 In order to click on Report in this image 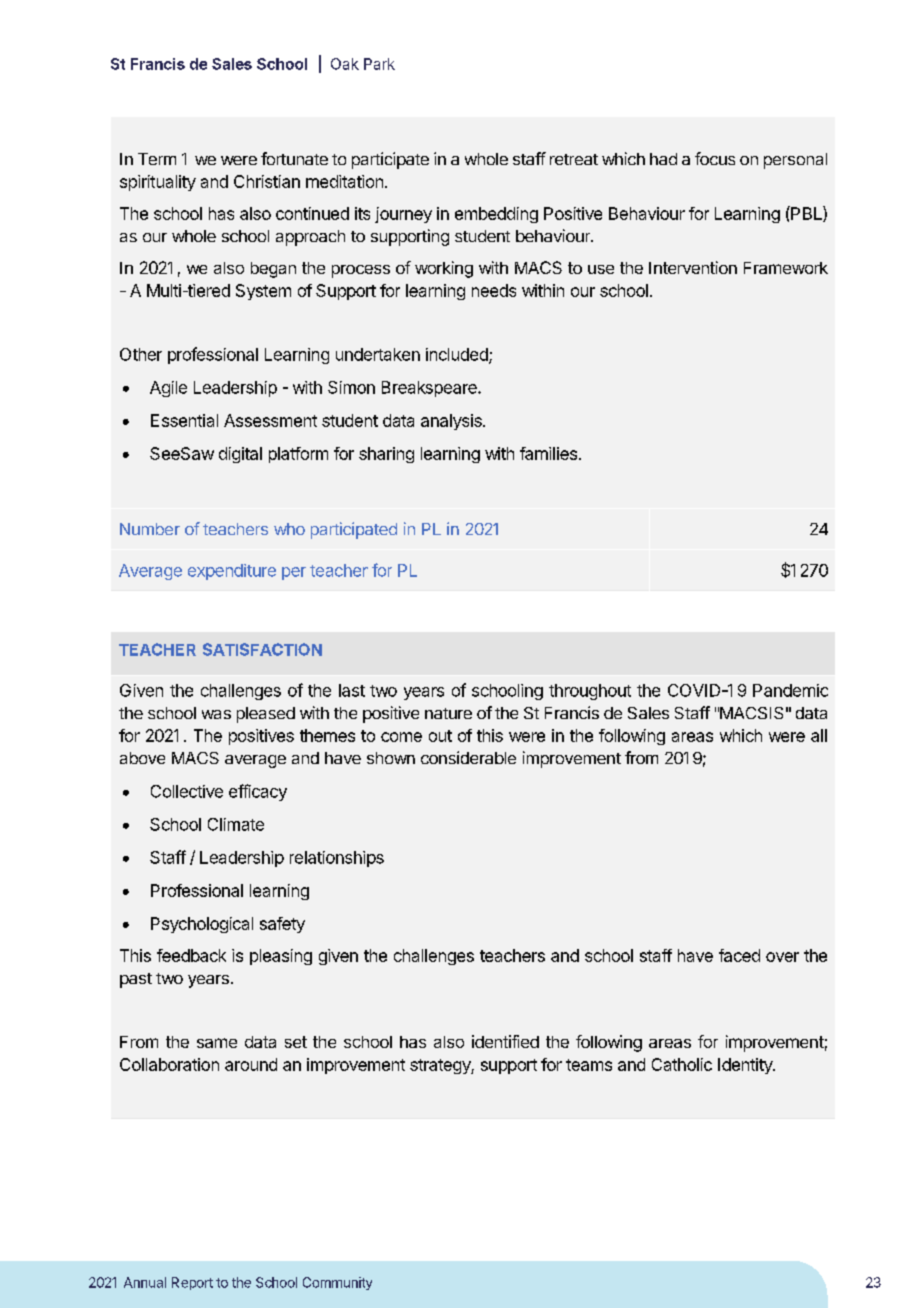, I will do `click(192, 1283)`.
